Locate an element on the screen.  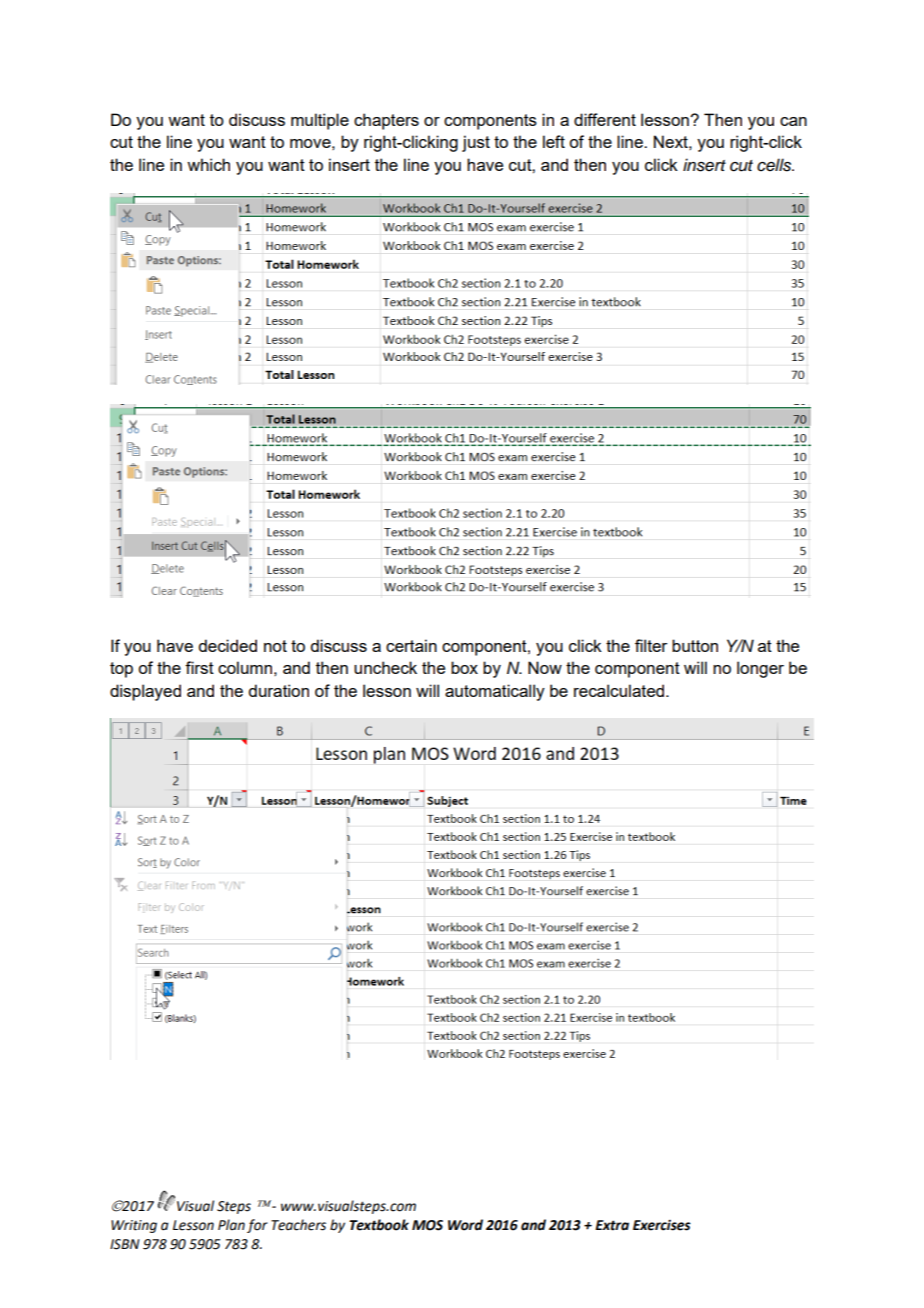
recalculated is located at coordinates (620, 690).
